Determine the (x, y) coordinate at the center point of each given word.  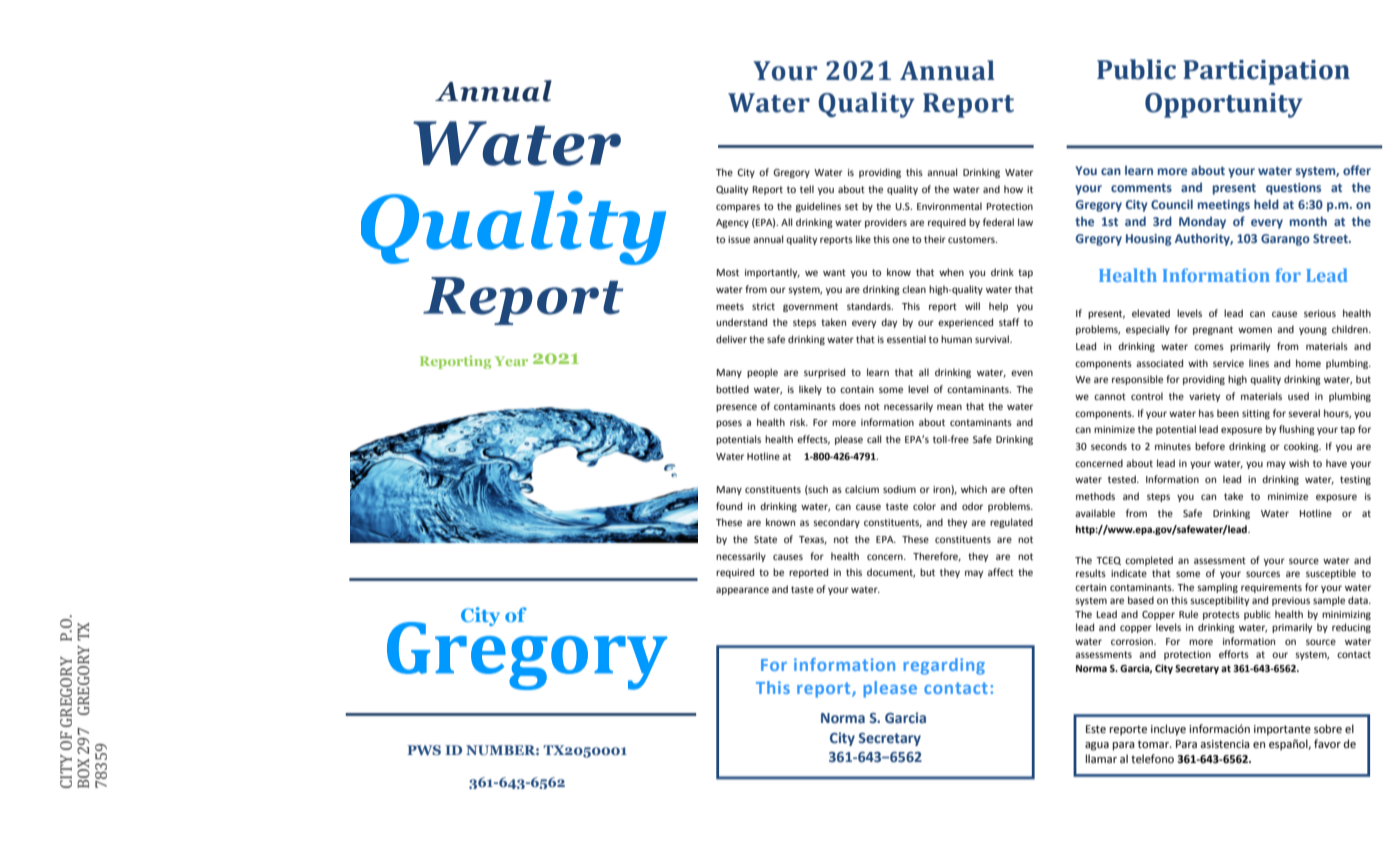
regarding (944, 666)
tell (807, 189)
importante (1282, 730)
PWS (424, 750)
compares (738, 208)
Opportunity (1224, 105)
